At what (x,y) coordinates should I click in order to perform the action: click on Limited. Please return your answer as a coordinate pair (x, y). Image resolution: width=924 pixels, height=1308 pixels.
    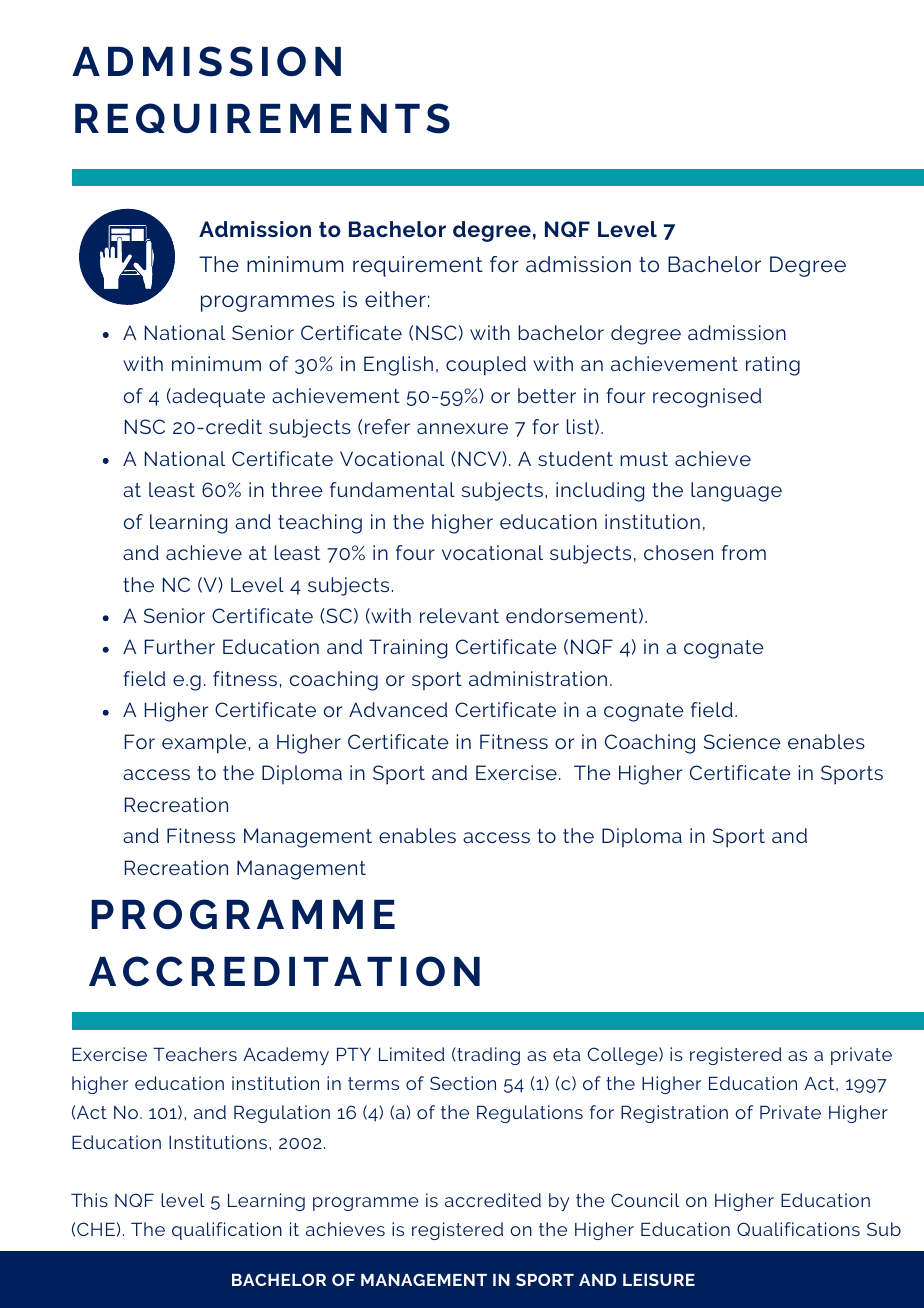
    Looking at the image, I should click on (412, 1054).
